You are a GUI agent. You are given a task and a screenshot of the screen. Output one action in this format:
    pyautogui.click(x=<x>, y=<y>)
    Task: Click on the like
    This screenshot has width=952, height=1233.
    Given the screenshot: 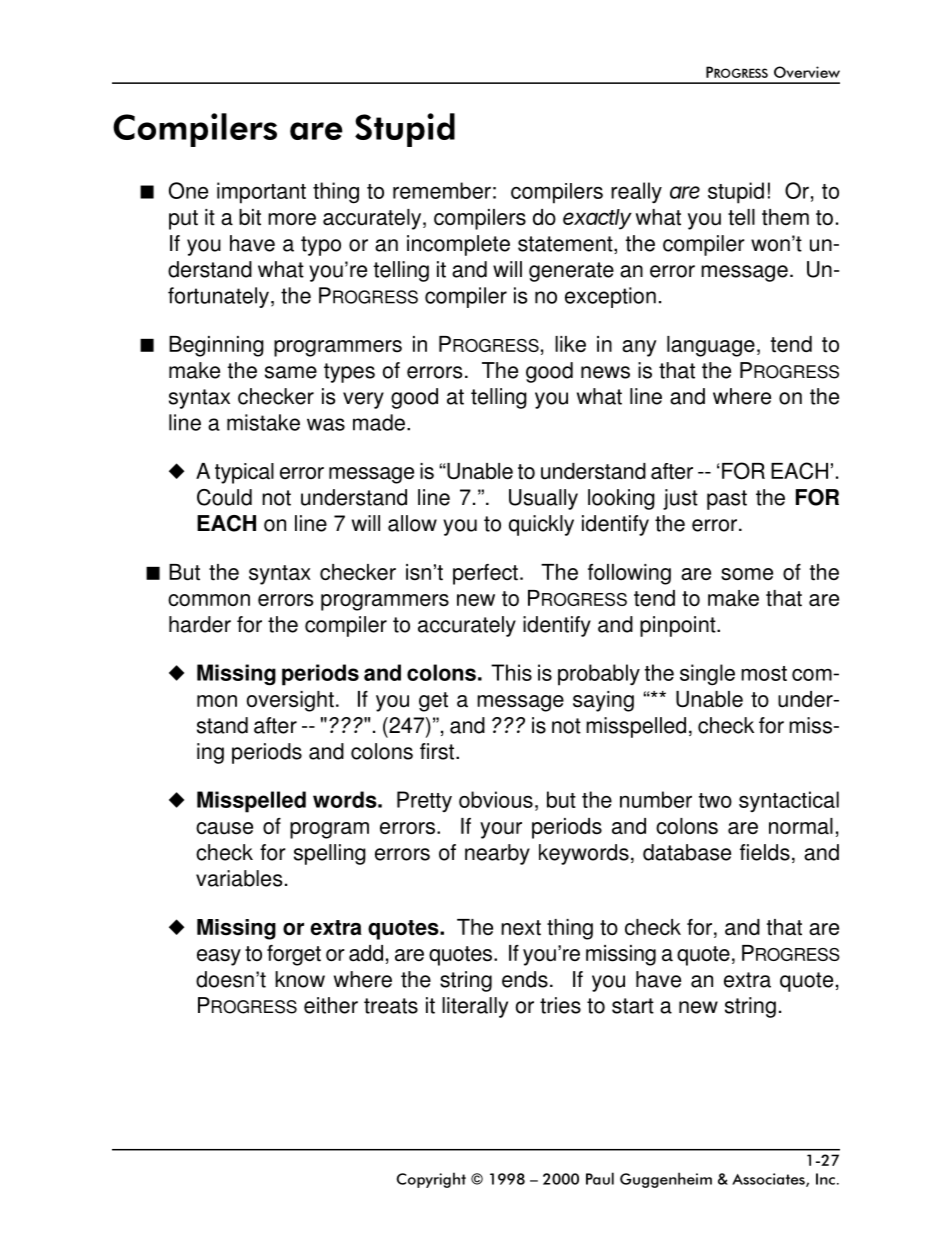 What is the action you would take?
    pyautogui.click(x=570, y=344)
